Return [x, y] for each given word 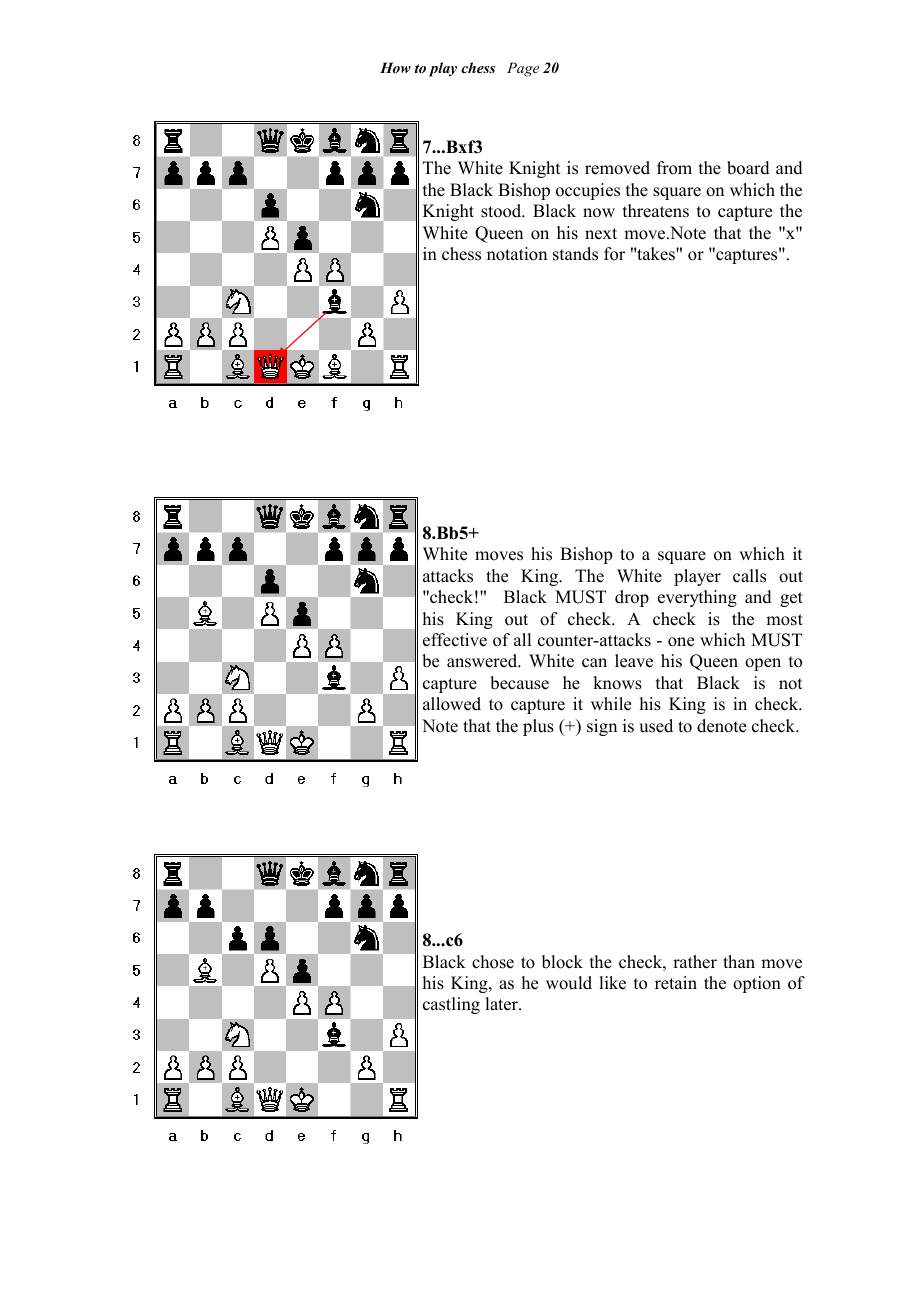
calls [749, 576]
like [612, 983]
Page [523, 69]
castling [451, 1005]
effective [455, 640]
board [748, 168]
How [395, 67]
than [739, 961]
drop [632, 598]
